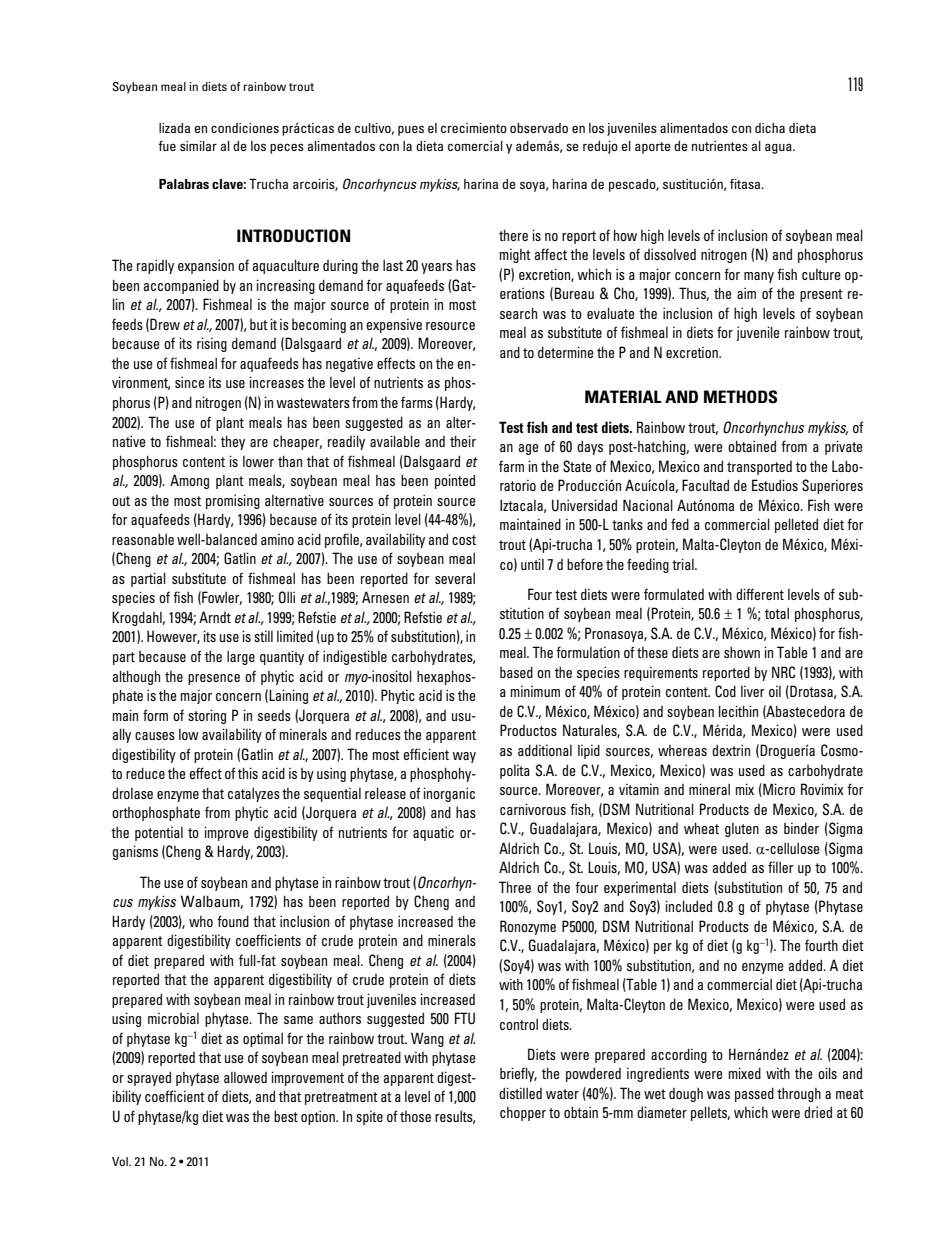  Describe the element at coordinates (286, 1116) in the screenshot. I see `best` at that location.
